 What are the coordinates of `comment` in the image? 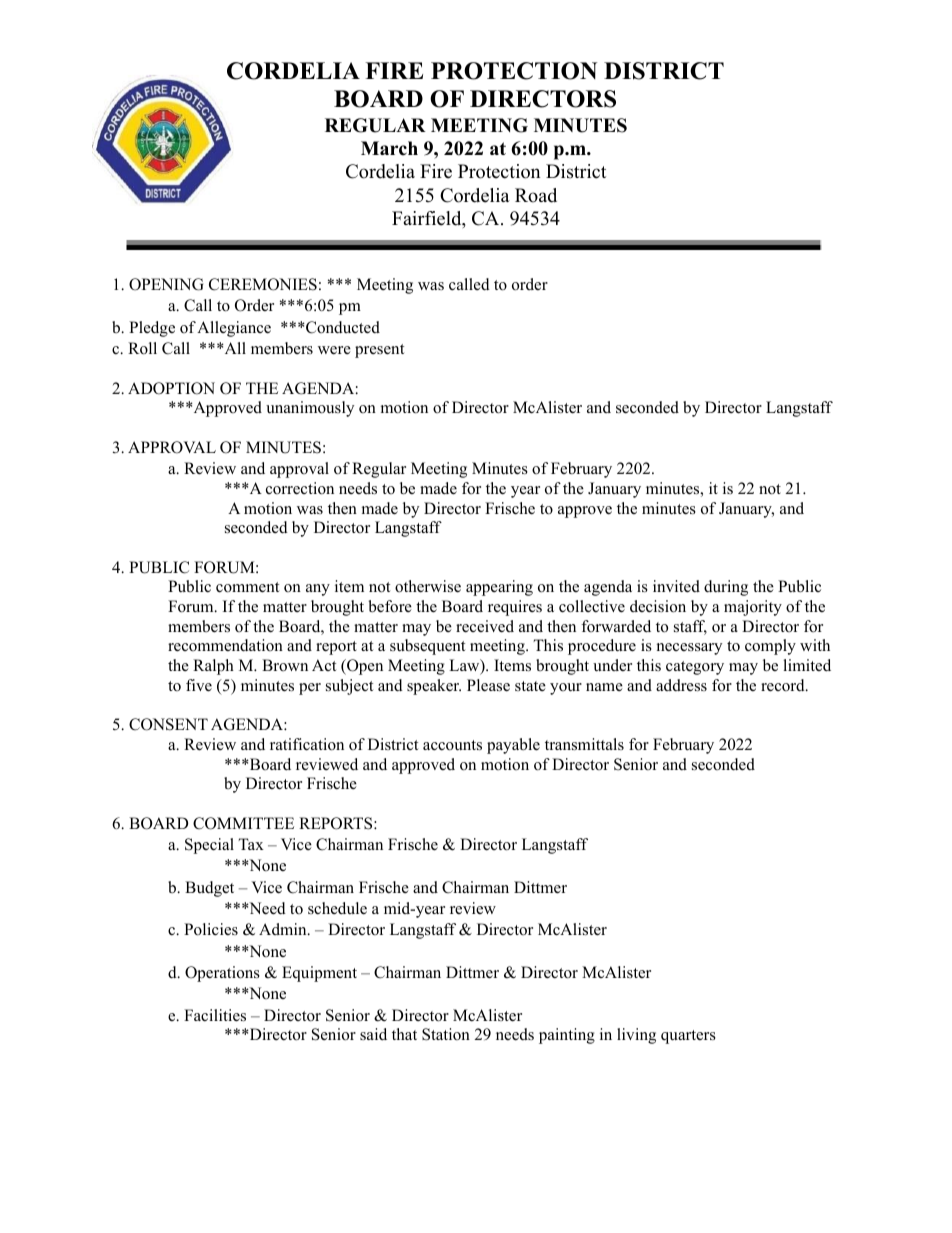 It's located at (247, 587).
